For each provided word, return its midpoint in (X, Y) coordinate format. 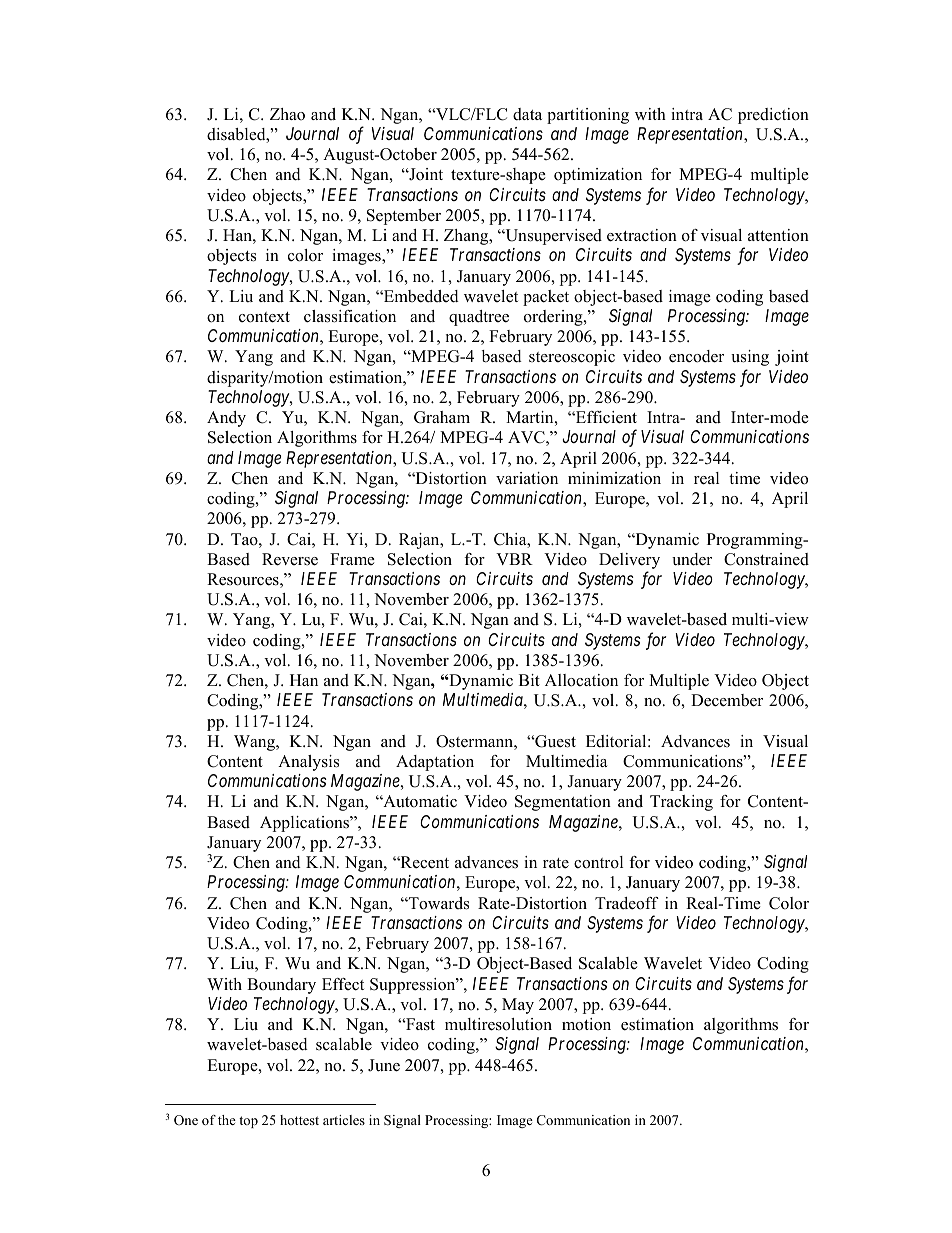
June (384, 1065)
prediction (773, 116)
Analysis (308, 763)
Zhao (287, 114)
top (248, 1122)
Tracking (681, 803)
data (527, 114)
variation (527, 478)
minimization (614, 478)
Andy (226, 419)
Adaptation (435, 763)
